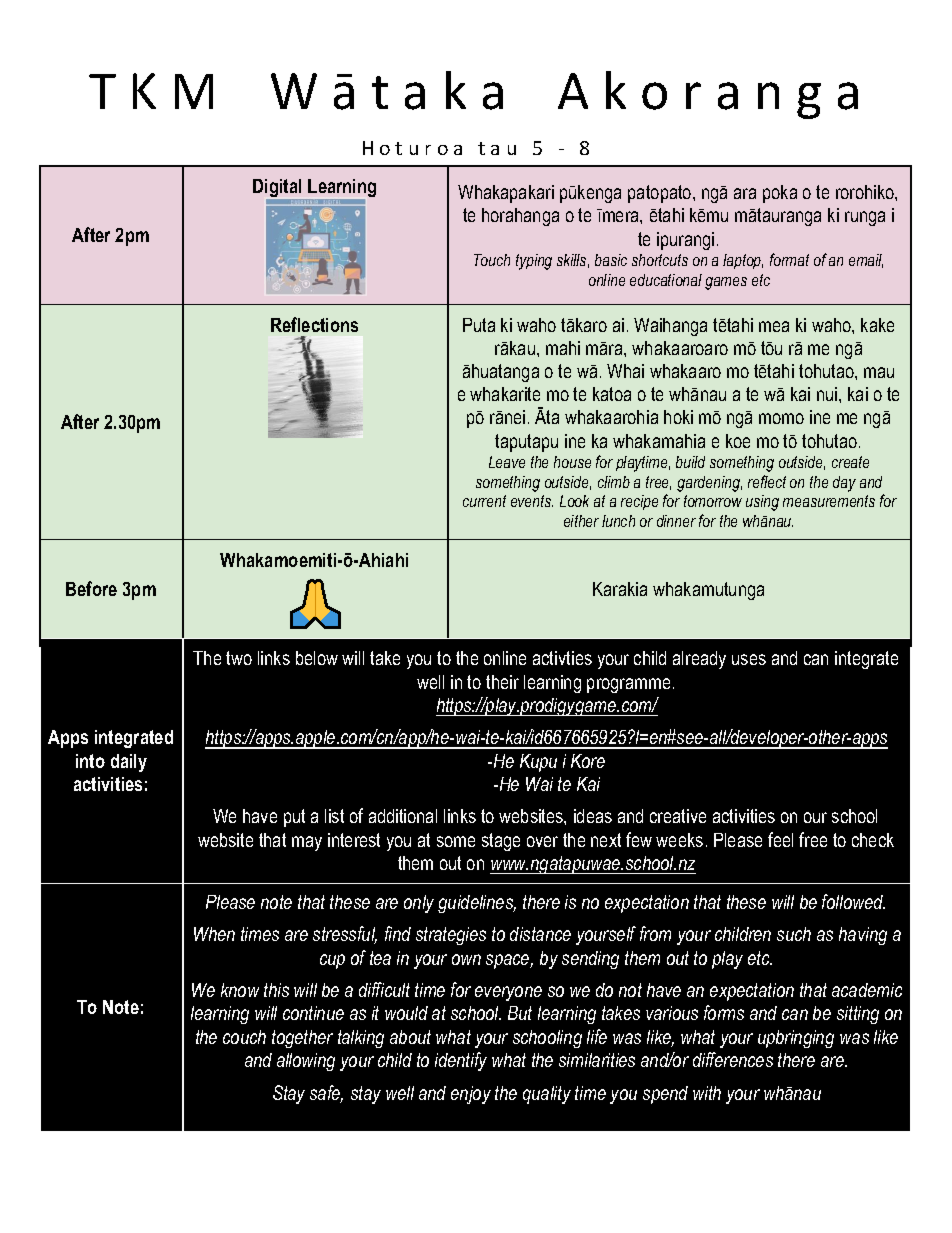  Describe the element at coordinates (492, 260) in the screenshot. I see `Touch` at that location.
